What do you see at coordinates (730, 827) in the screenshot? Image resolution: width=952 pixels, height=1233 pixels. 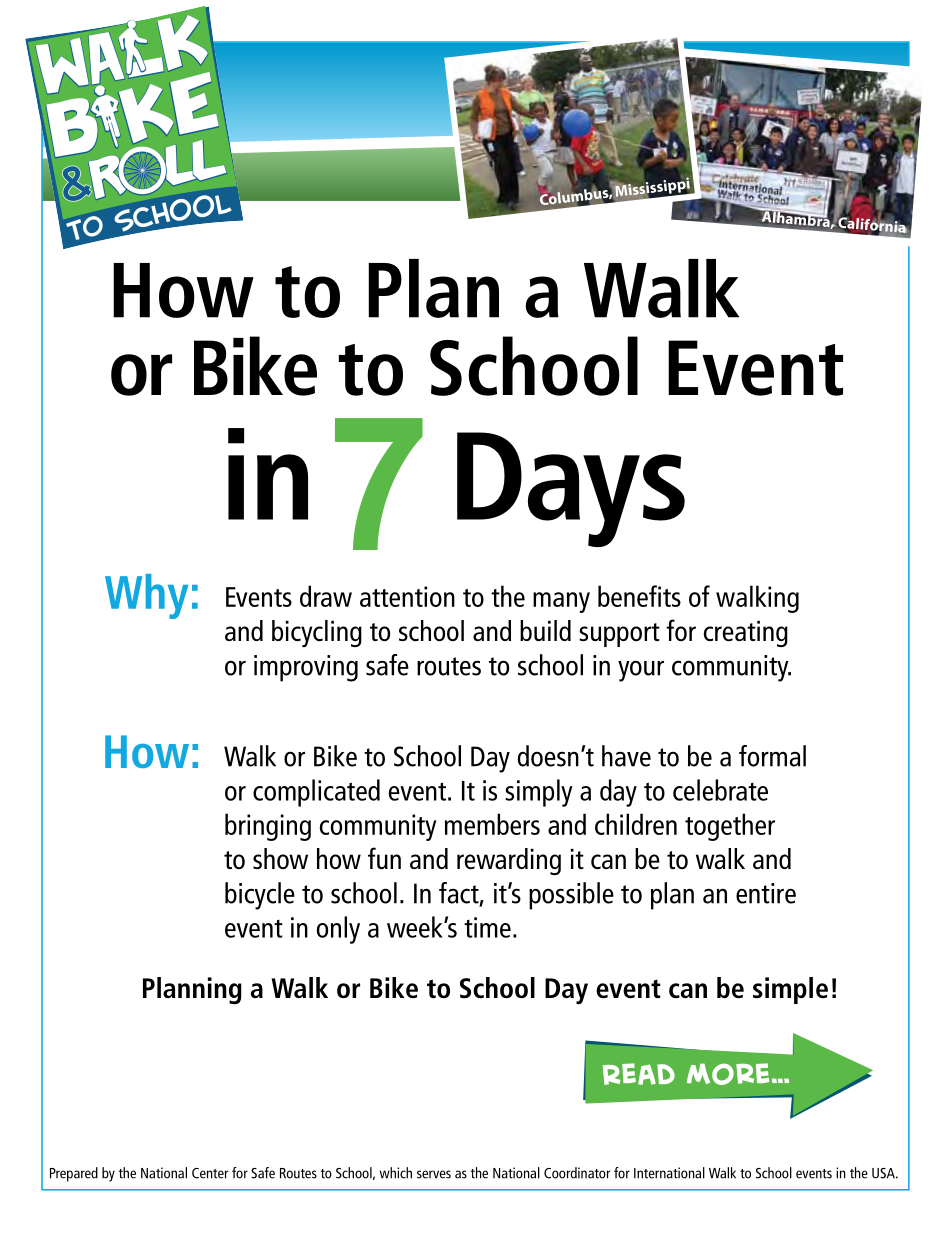 I see `together` at bounding box center [730, 827].
